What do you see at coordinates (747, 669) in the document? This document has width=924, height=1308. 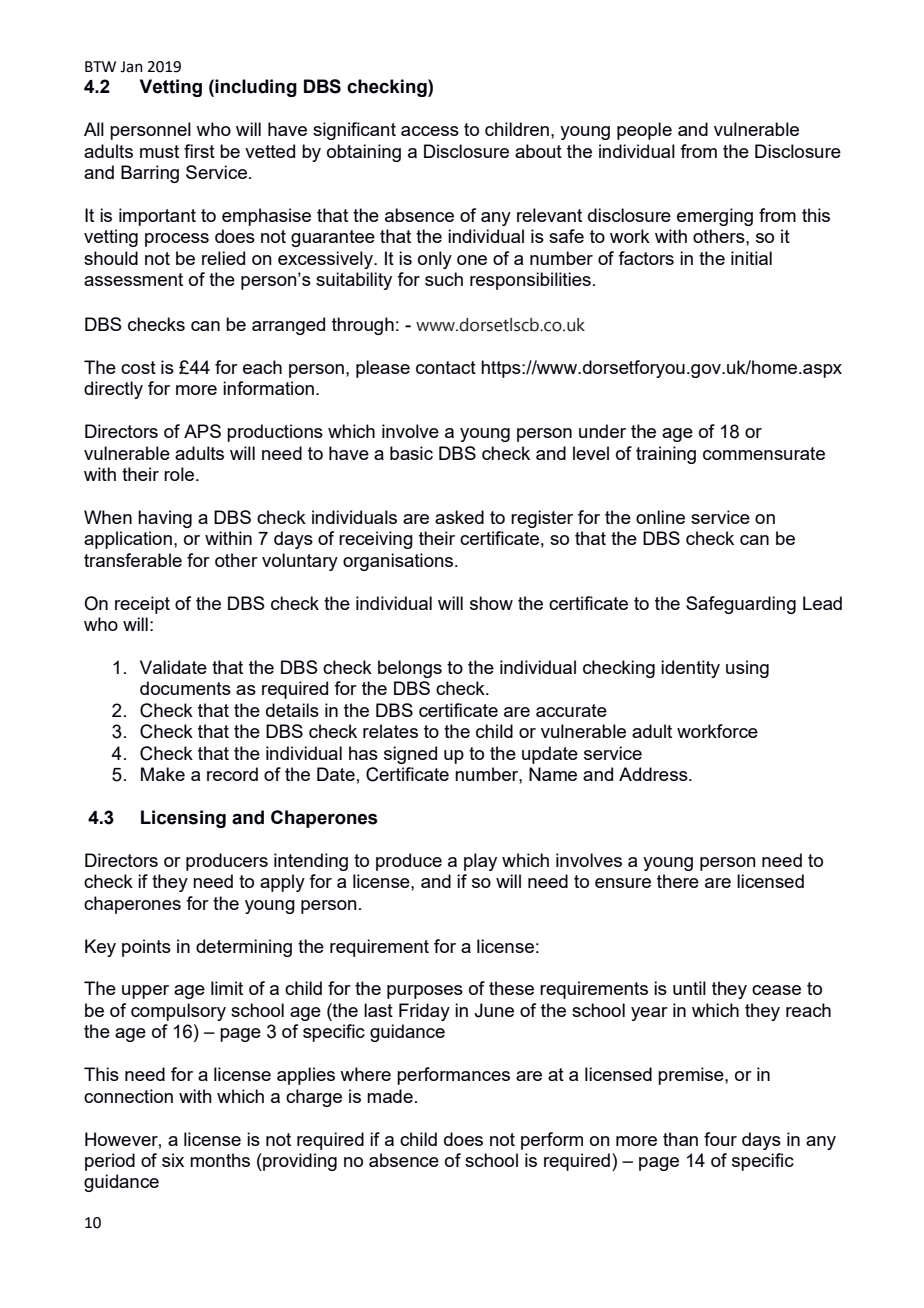 I see `using` at bounding box center [747, 669].
